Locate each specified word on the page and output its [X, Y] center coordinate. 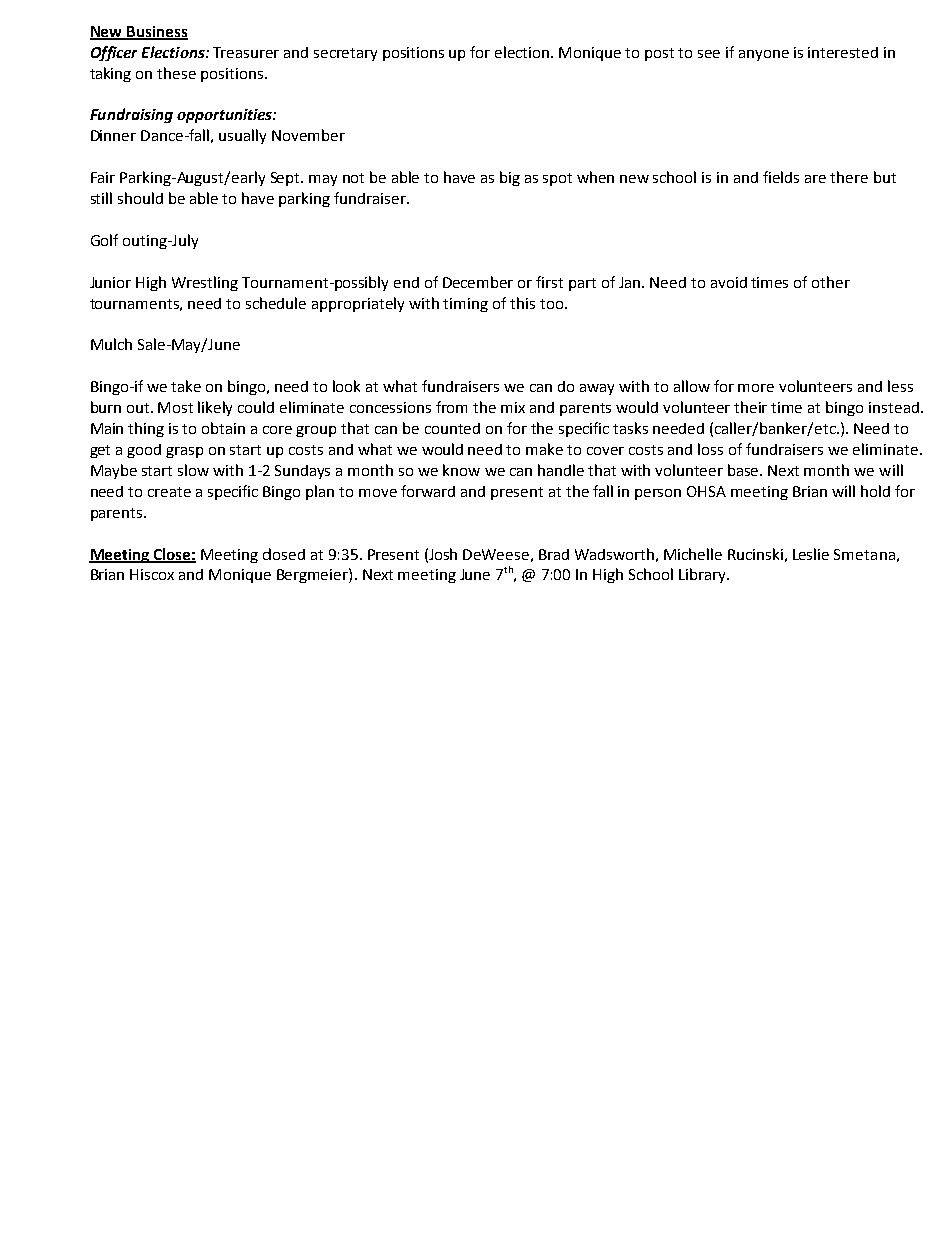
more [756, 388]
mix [513, 407]
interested [843, 52]
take [186, 386]
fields [781, 177]
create [169, 492]
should [140, 198]
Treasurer [246, 52]
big [510, 178]
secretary [345, 54]
